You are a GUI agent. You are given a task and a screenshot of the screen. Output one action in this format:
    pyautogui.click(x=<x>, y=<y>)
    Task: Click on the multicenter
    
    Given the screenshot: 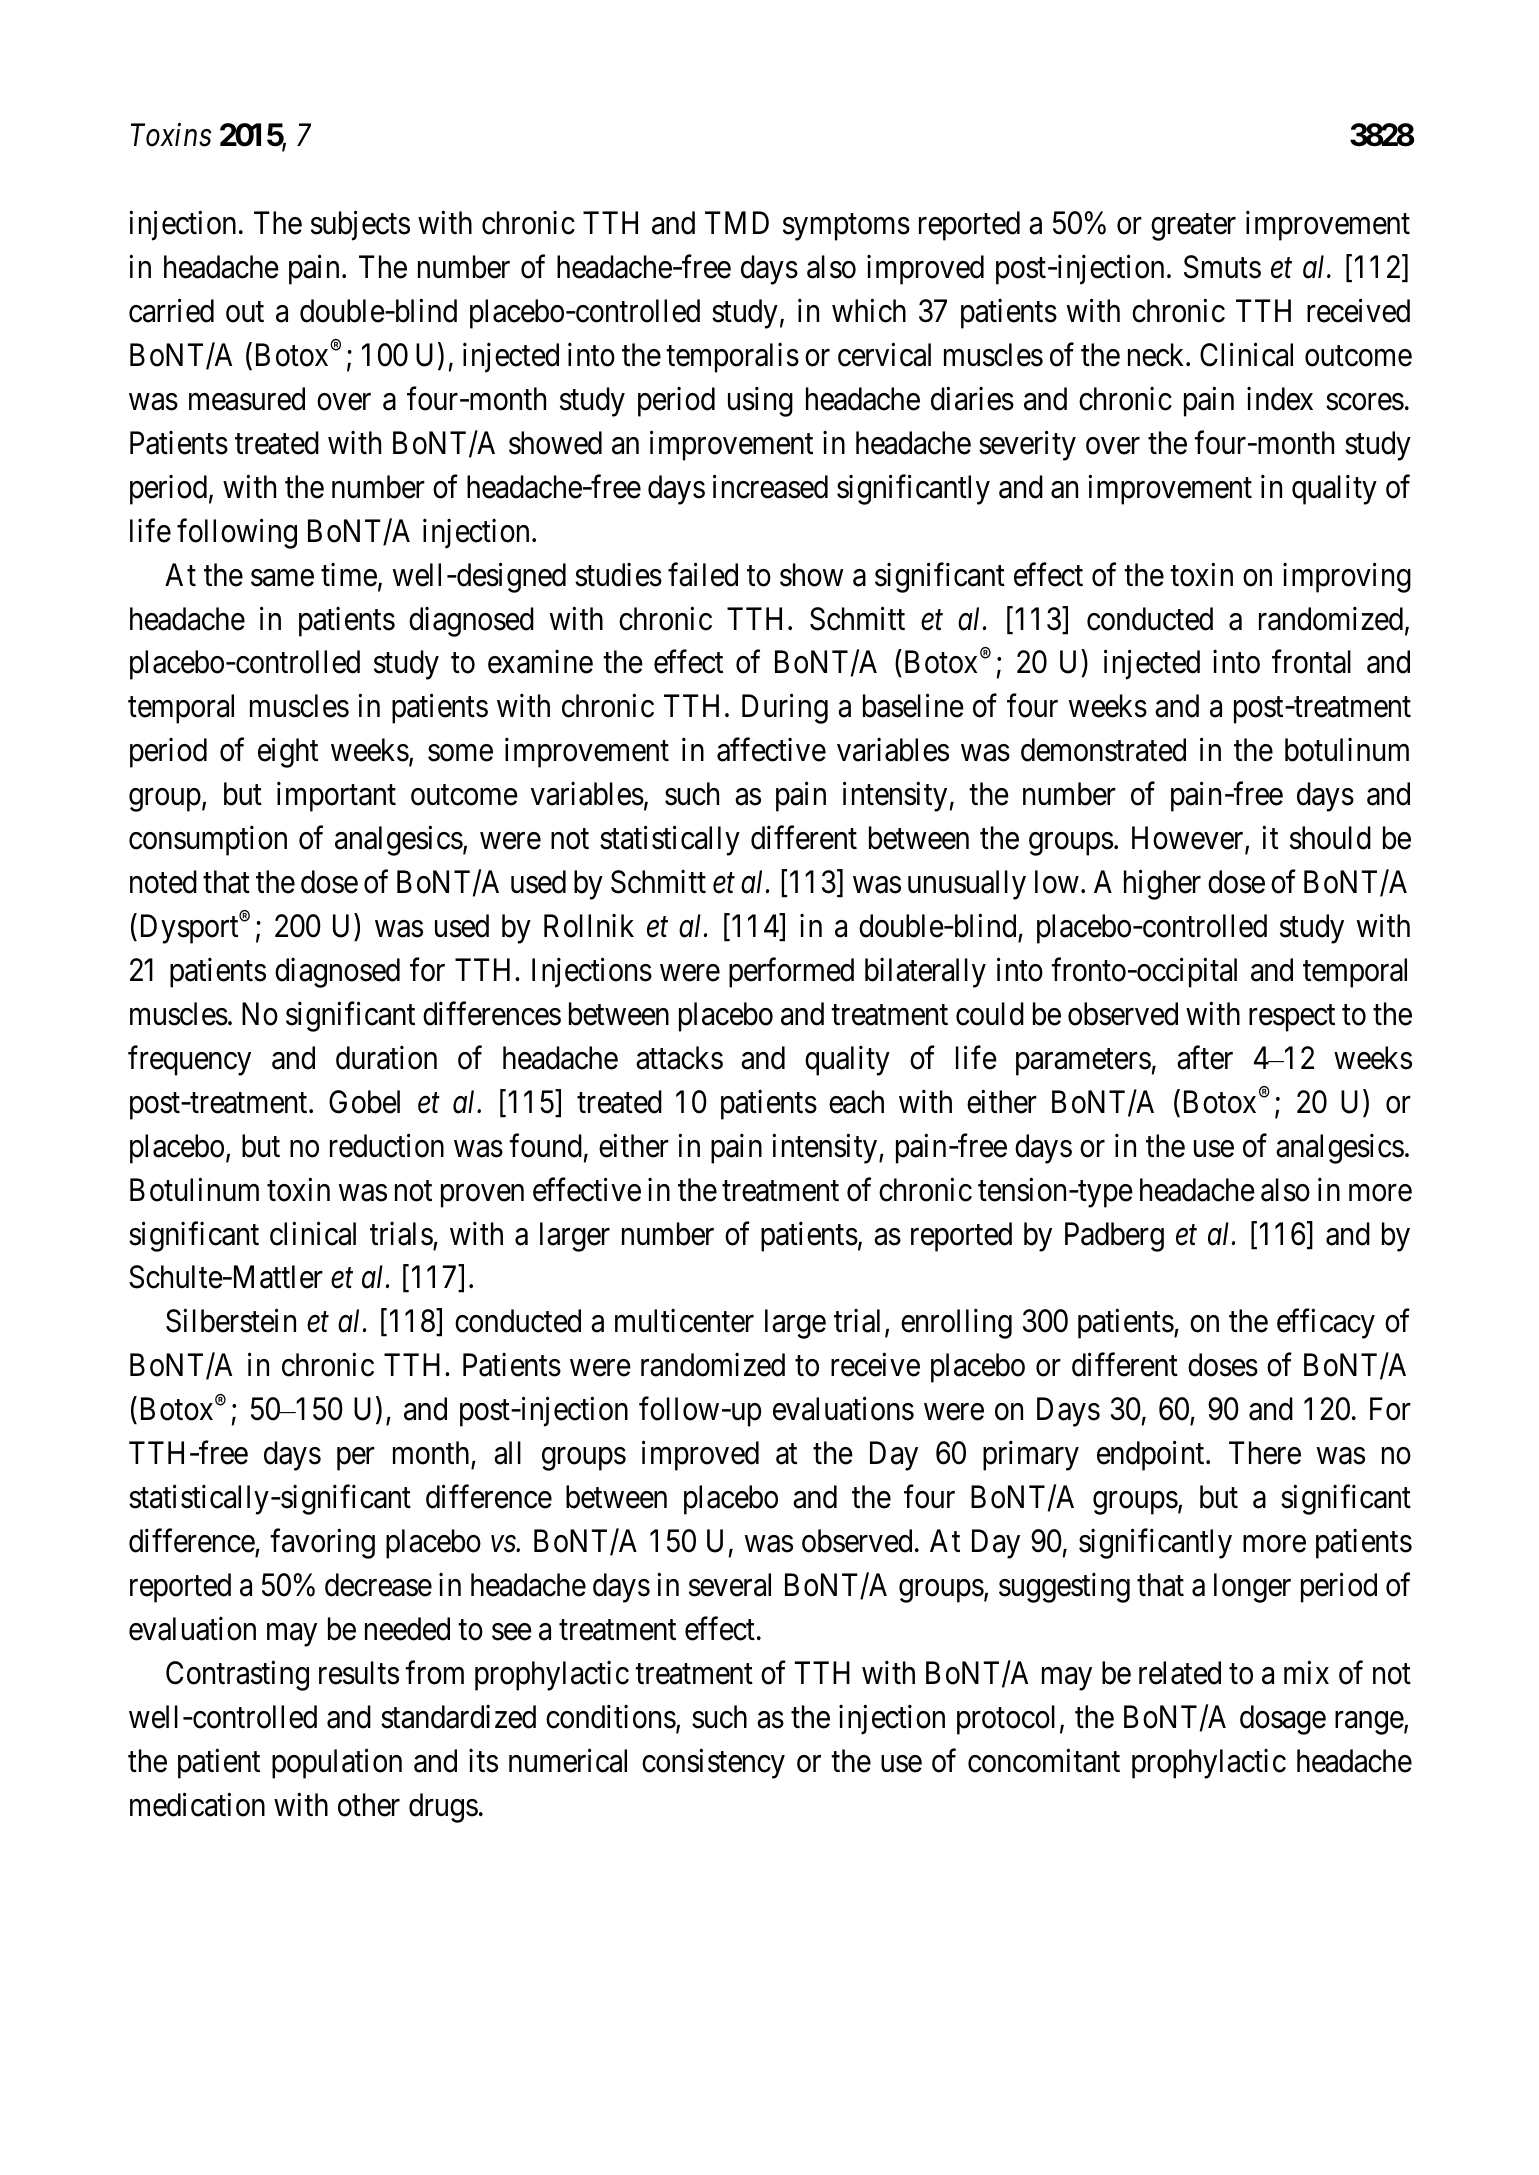 What is the action you would take?
    pyautogui.click(x=684, y=1321)
